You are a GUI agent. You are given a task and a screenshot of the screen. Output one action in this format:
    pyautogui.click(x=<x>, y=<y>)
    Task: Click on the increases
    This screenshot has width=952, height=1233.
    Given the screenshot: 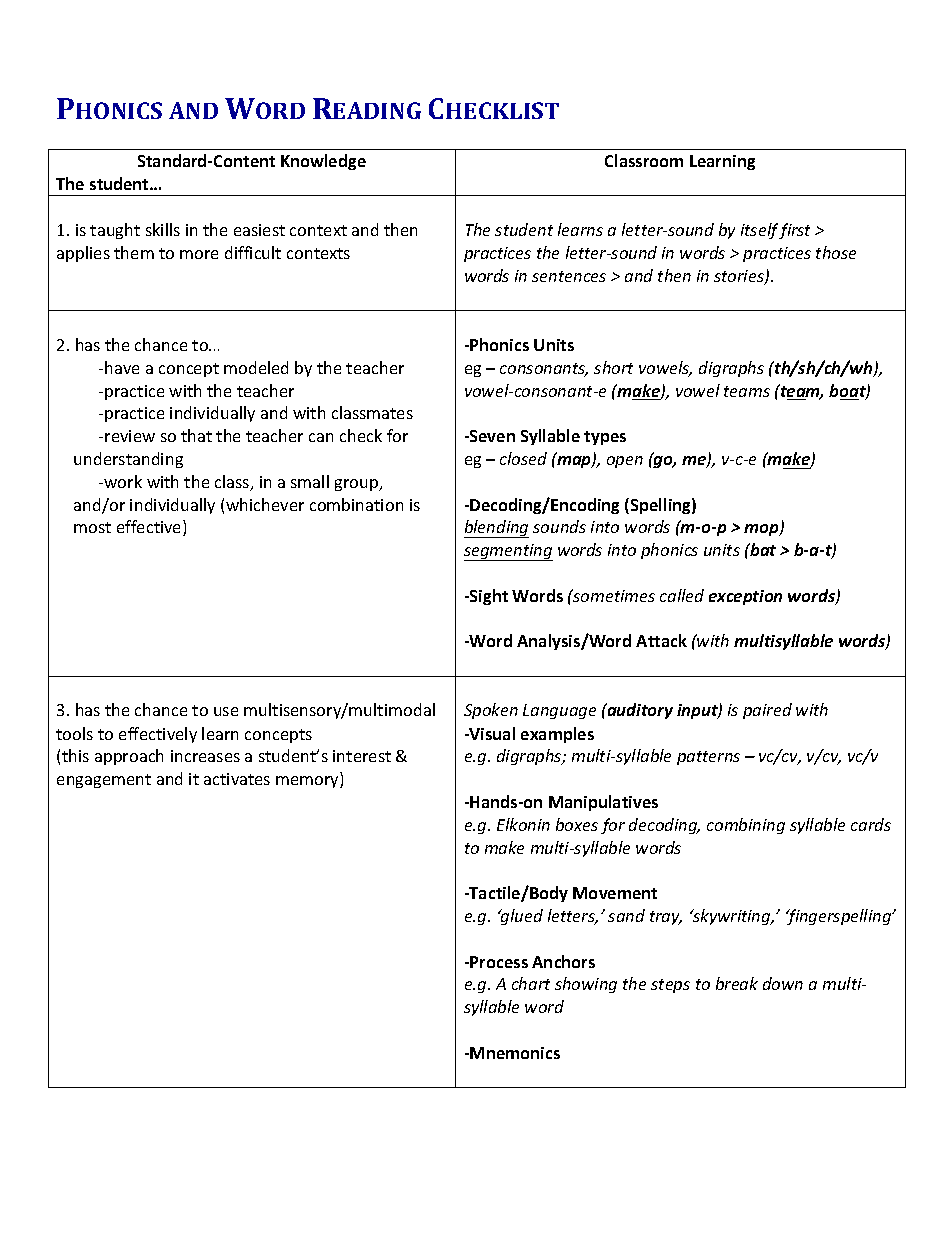 What is the action you would take?
    pyautogui.click(x=205, y=756)
